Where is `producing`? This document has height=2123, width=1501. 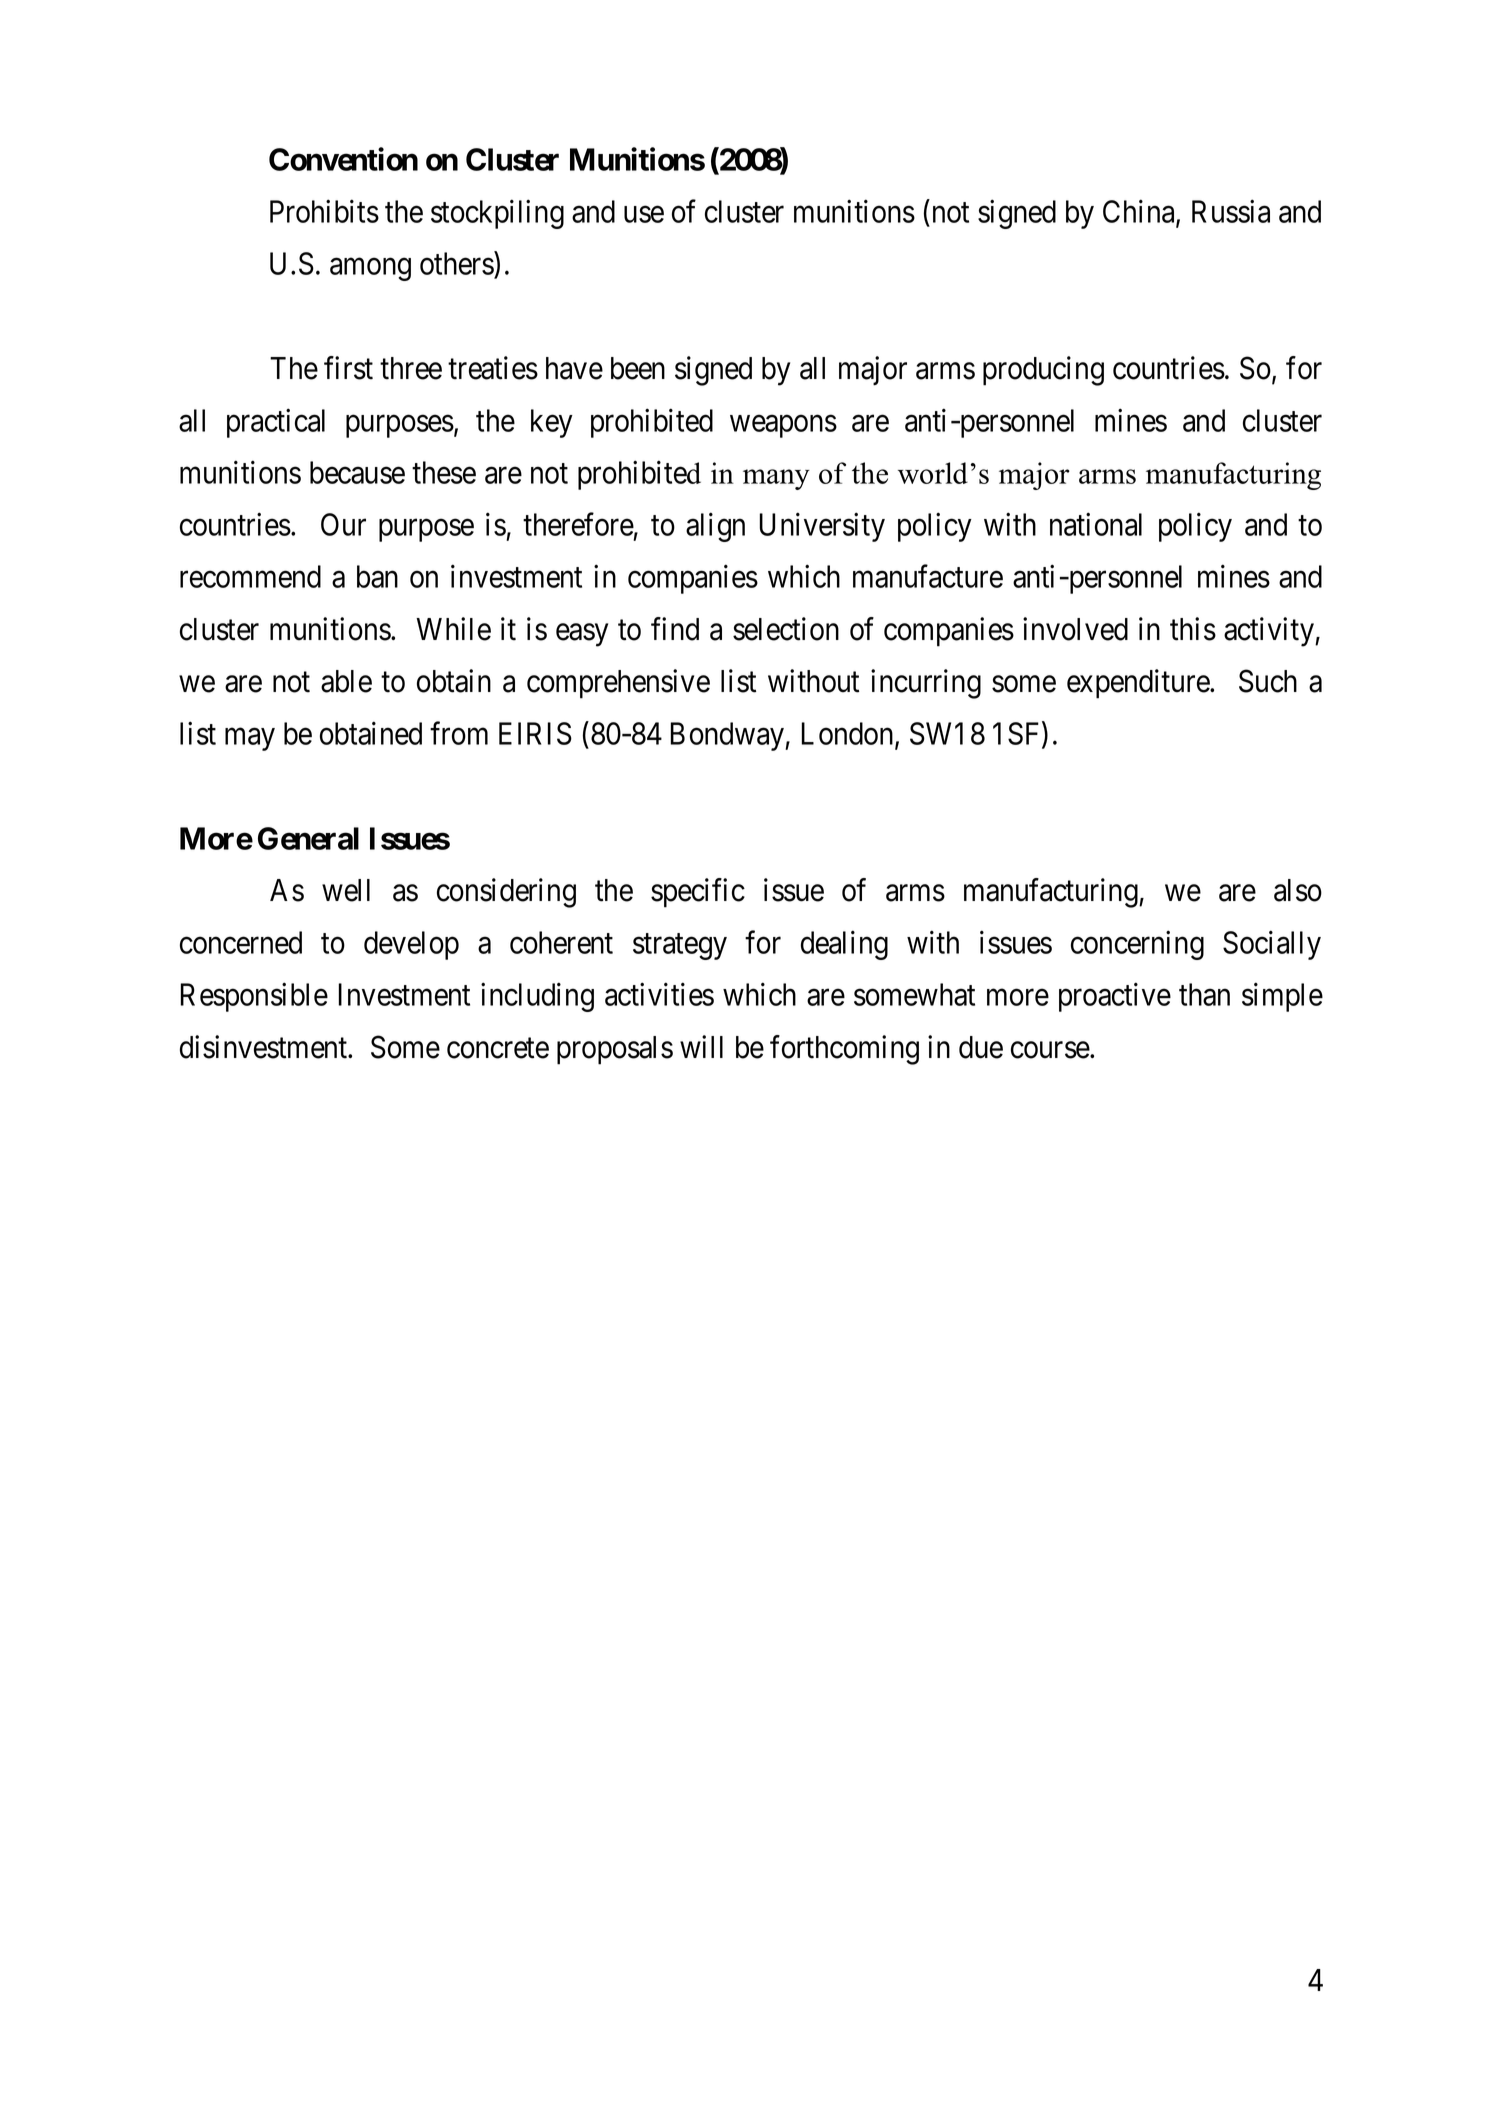
producing is located at coordinates (1043, 371).
